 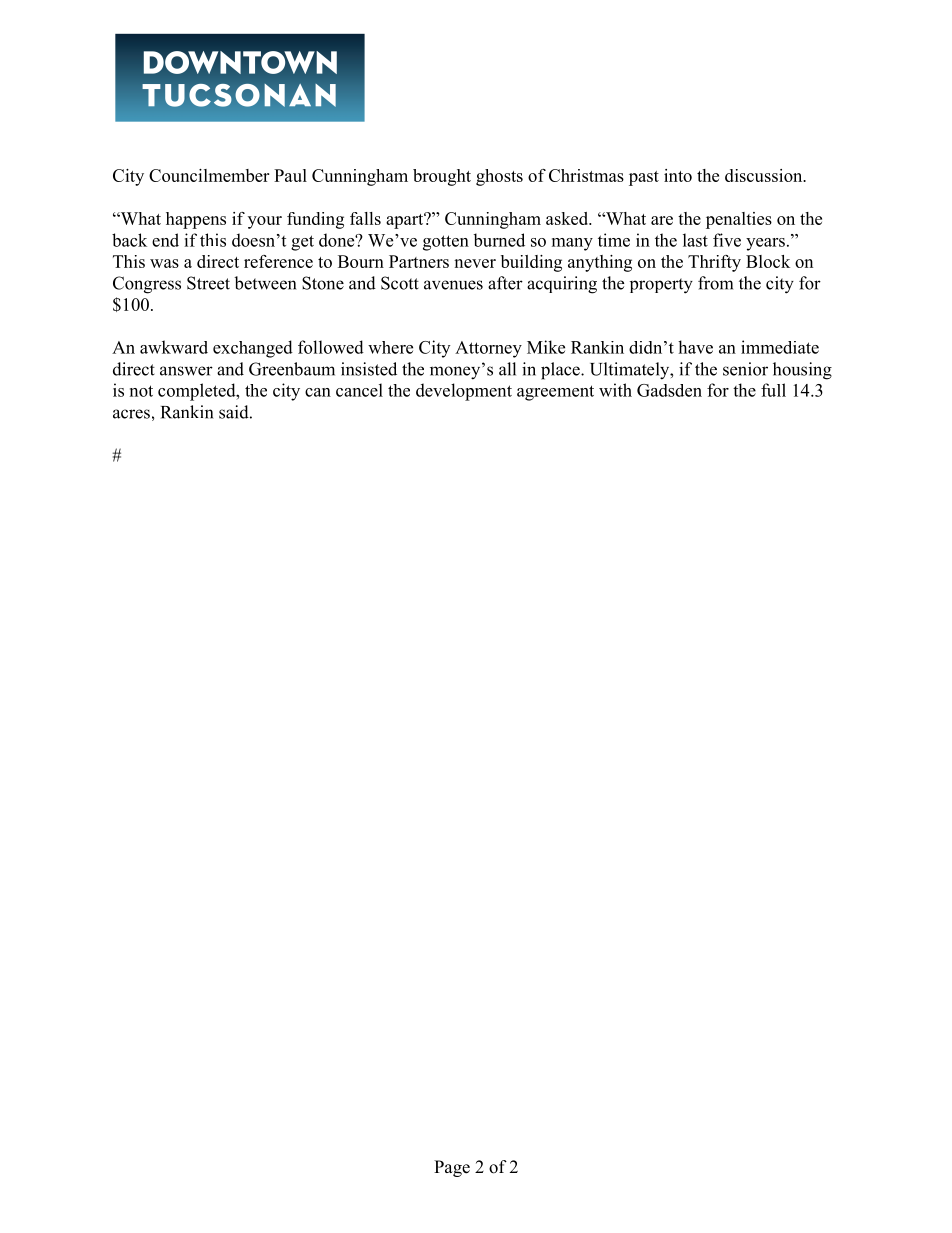 What do you see at coordinates (669, 390) in the document?
I see `Gadsden` at bounding box center [669, 390].
